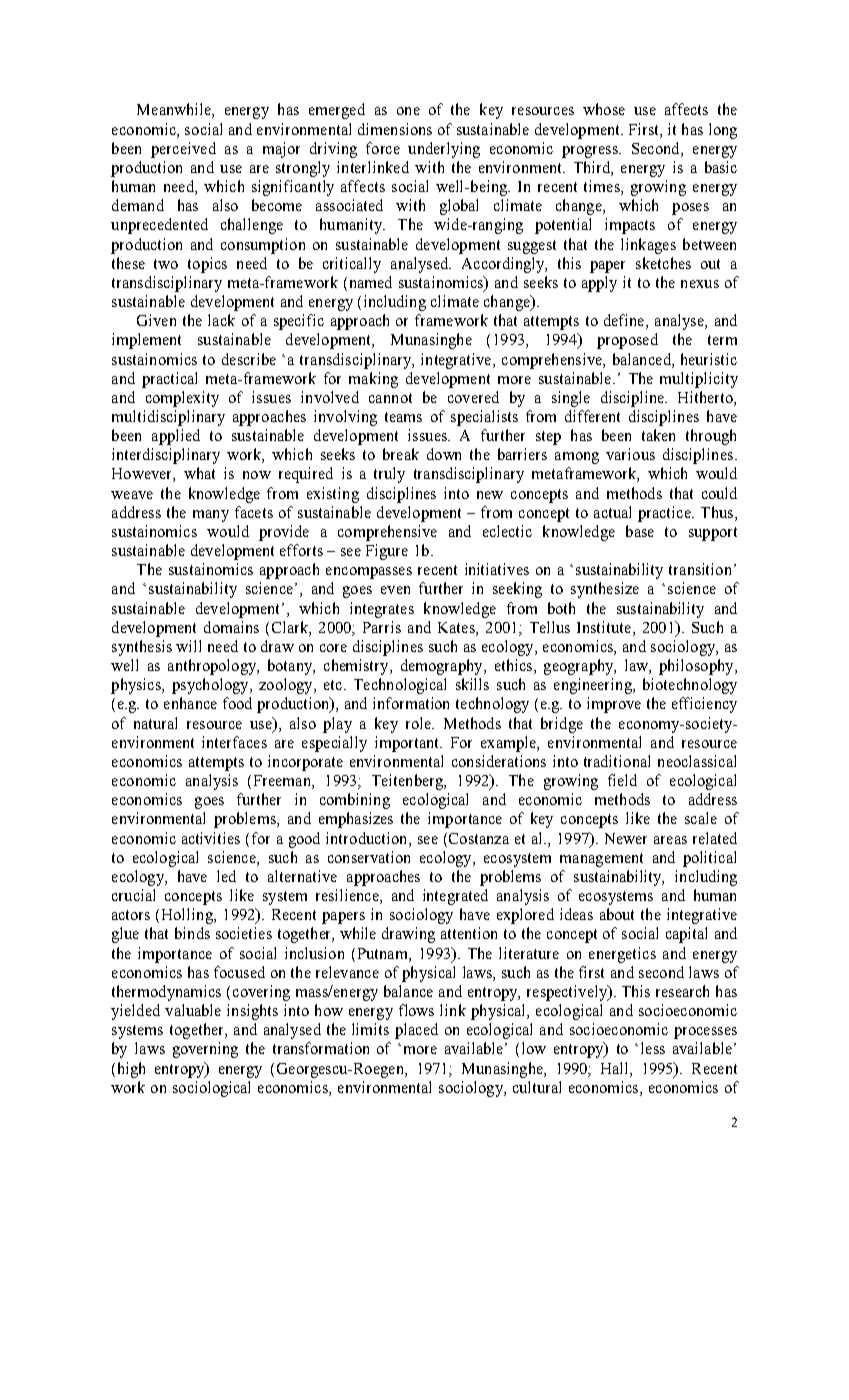 The image size is (849, 1400). Describe the element at coordinates (395, 590) in the screenshot. I see `even` at that location.
